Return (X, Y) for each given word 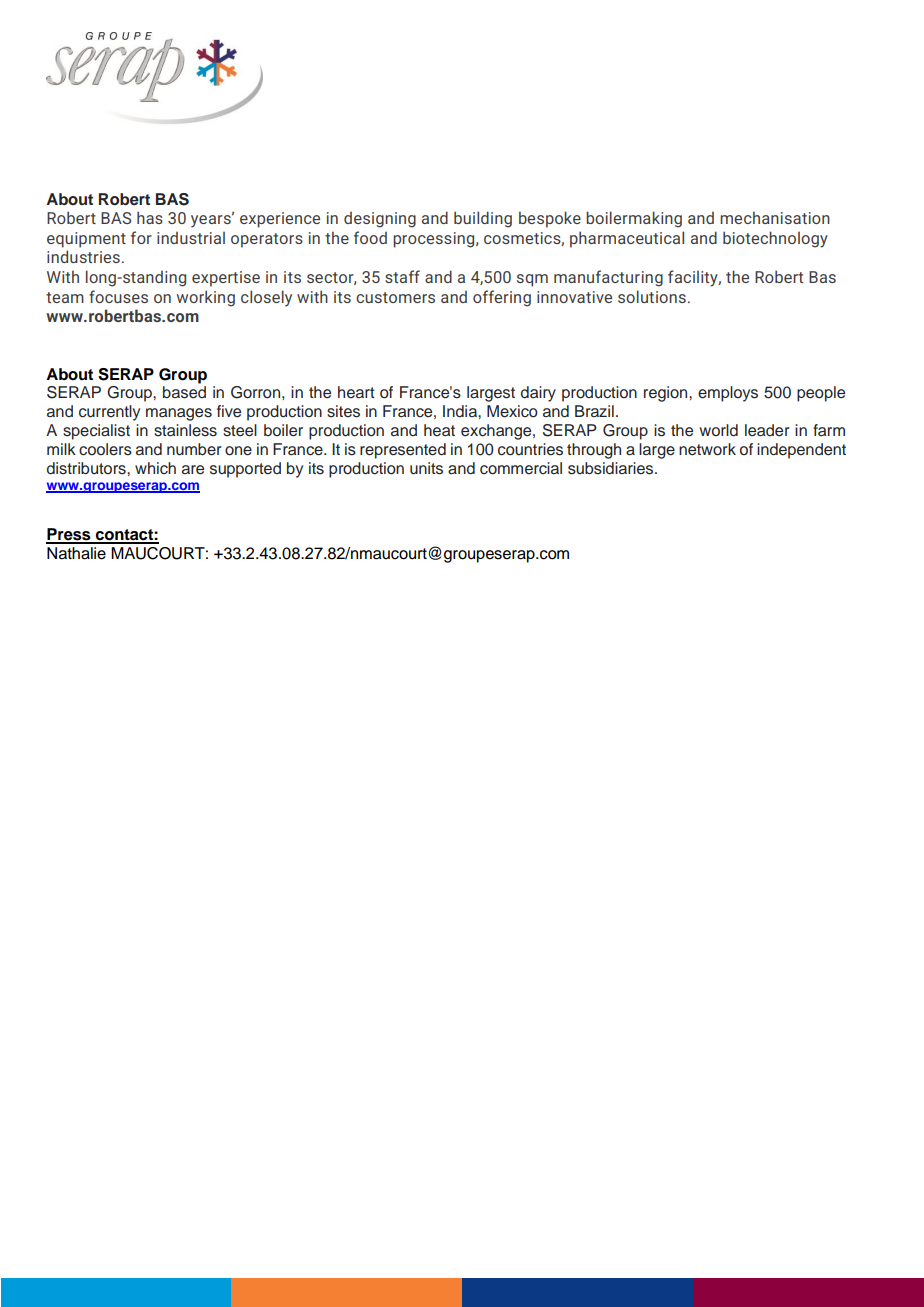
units (426, 468)
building (483, 219)
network (707, 449)
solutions (652, 296)
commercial (521, 468)
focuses (118, 296)
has (150, 217)
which (155, 468)
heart (356, 392)
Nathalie (76, 553)
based (184, 392)
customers (395, 297)
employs (728, 394)
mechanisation (775, 217)
